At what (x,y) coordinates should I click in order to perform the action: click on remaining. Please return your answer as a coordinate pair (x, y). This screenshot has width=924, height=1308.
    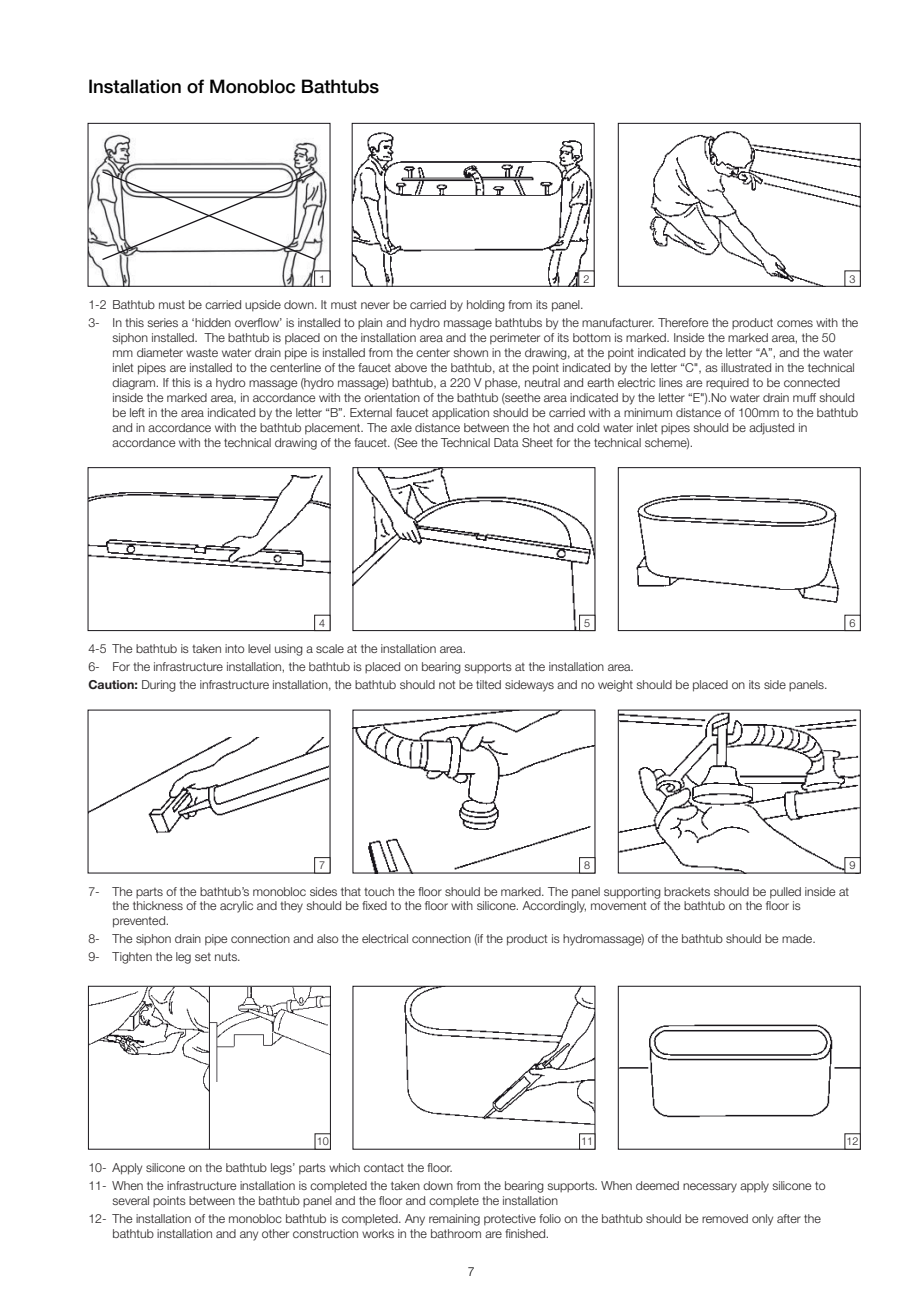
    Looking at the image, I should click on (454, 1220).
